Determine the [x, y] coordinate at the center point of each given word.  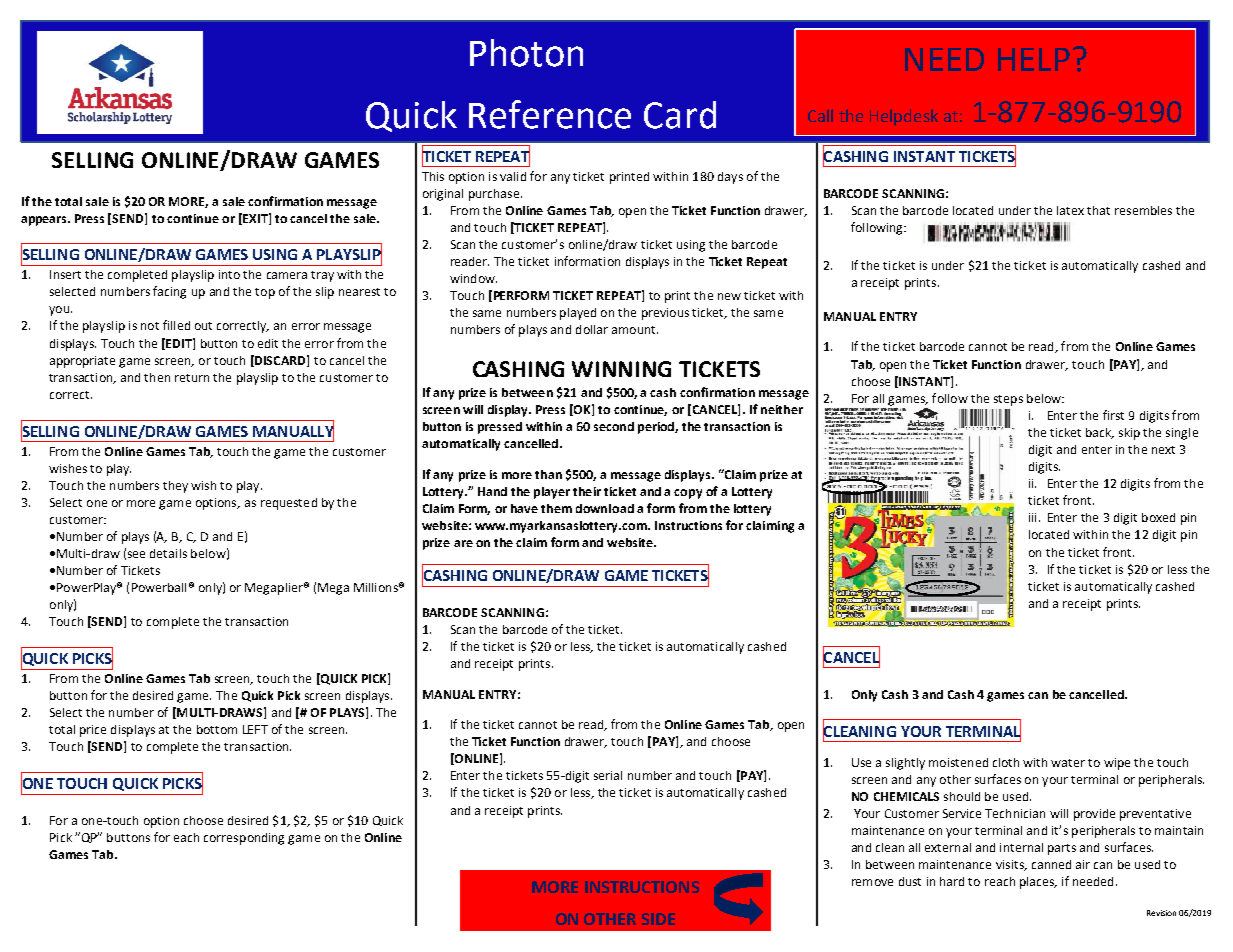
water [1068, 763]
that [1098, 210]
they [175, 487]
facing [169, 292]
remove [872, 882]
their [587, 491]
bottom [217, 729]
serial [608, 775]
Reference [550, 114]
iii [1032, 517]
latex [1070, 210]
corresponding [244, 839]
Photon [526, 53]
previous [665, 314]
